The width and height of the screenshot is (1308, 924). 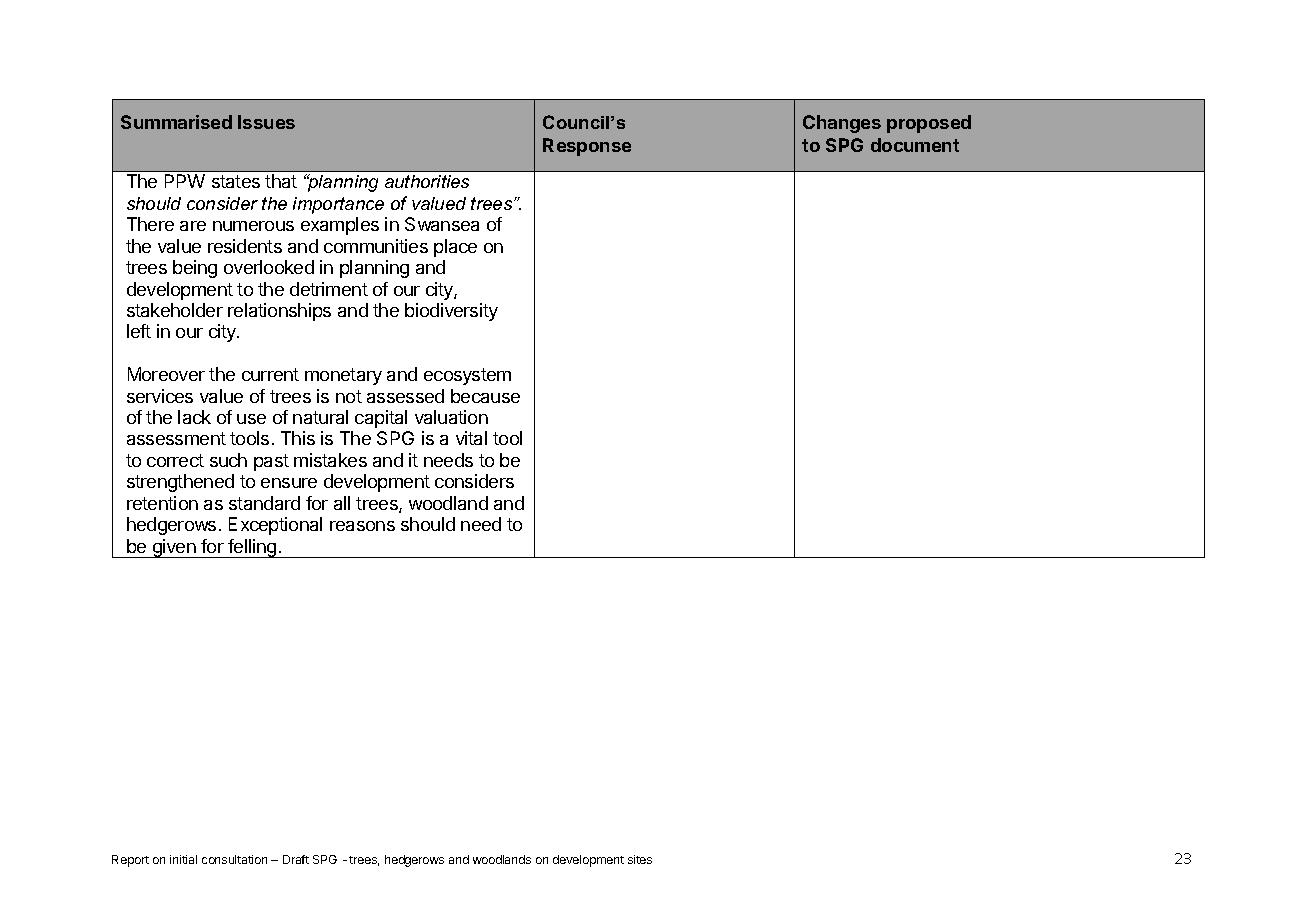 I want to click on consultation, so click(x=234, y=859).
